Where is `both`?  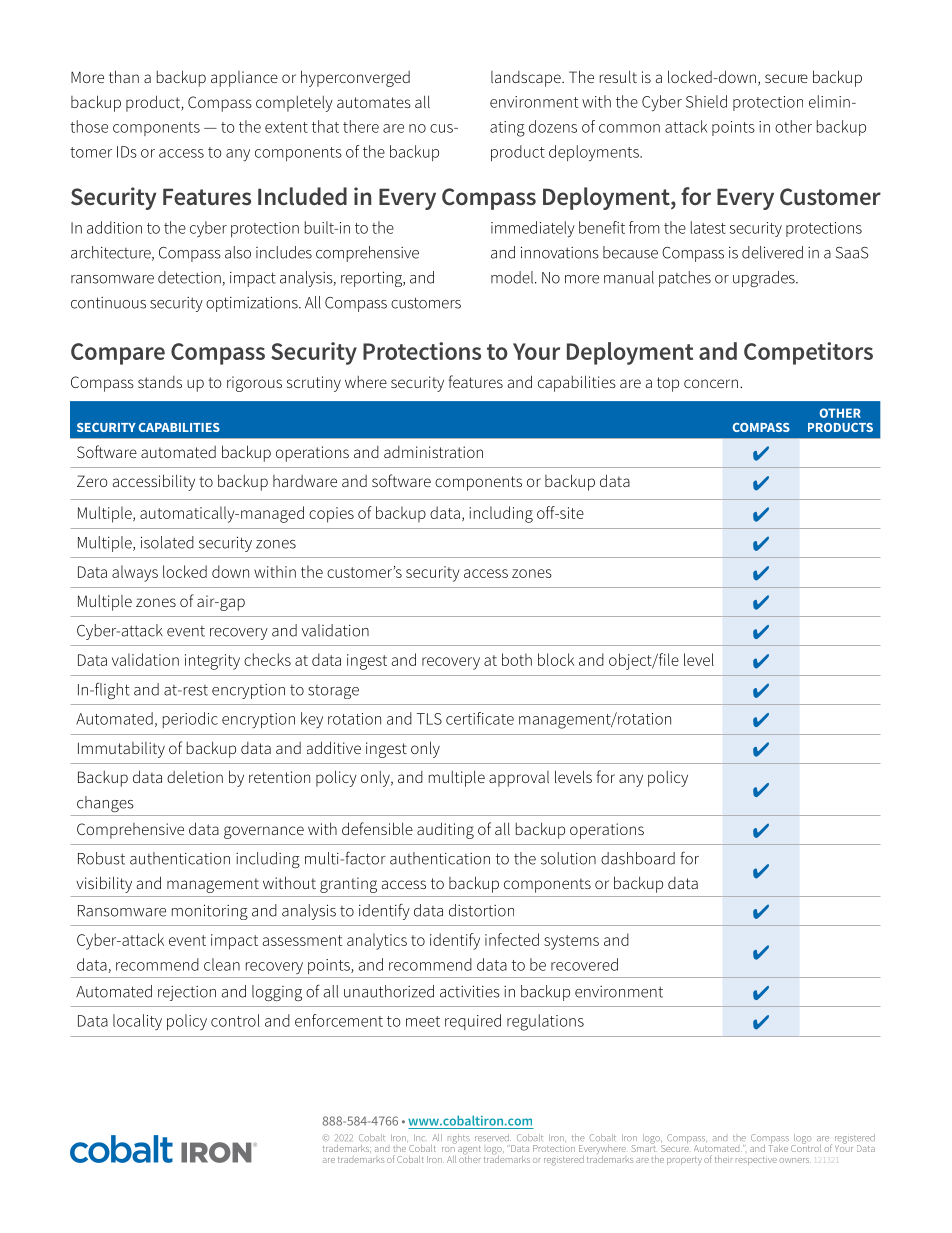 both is located at coordinates (517, 659).
